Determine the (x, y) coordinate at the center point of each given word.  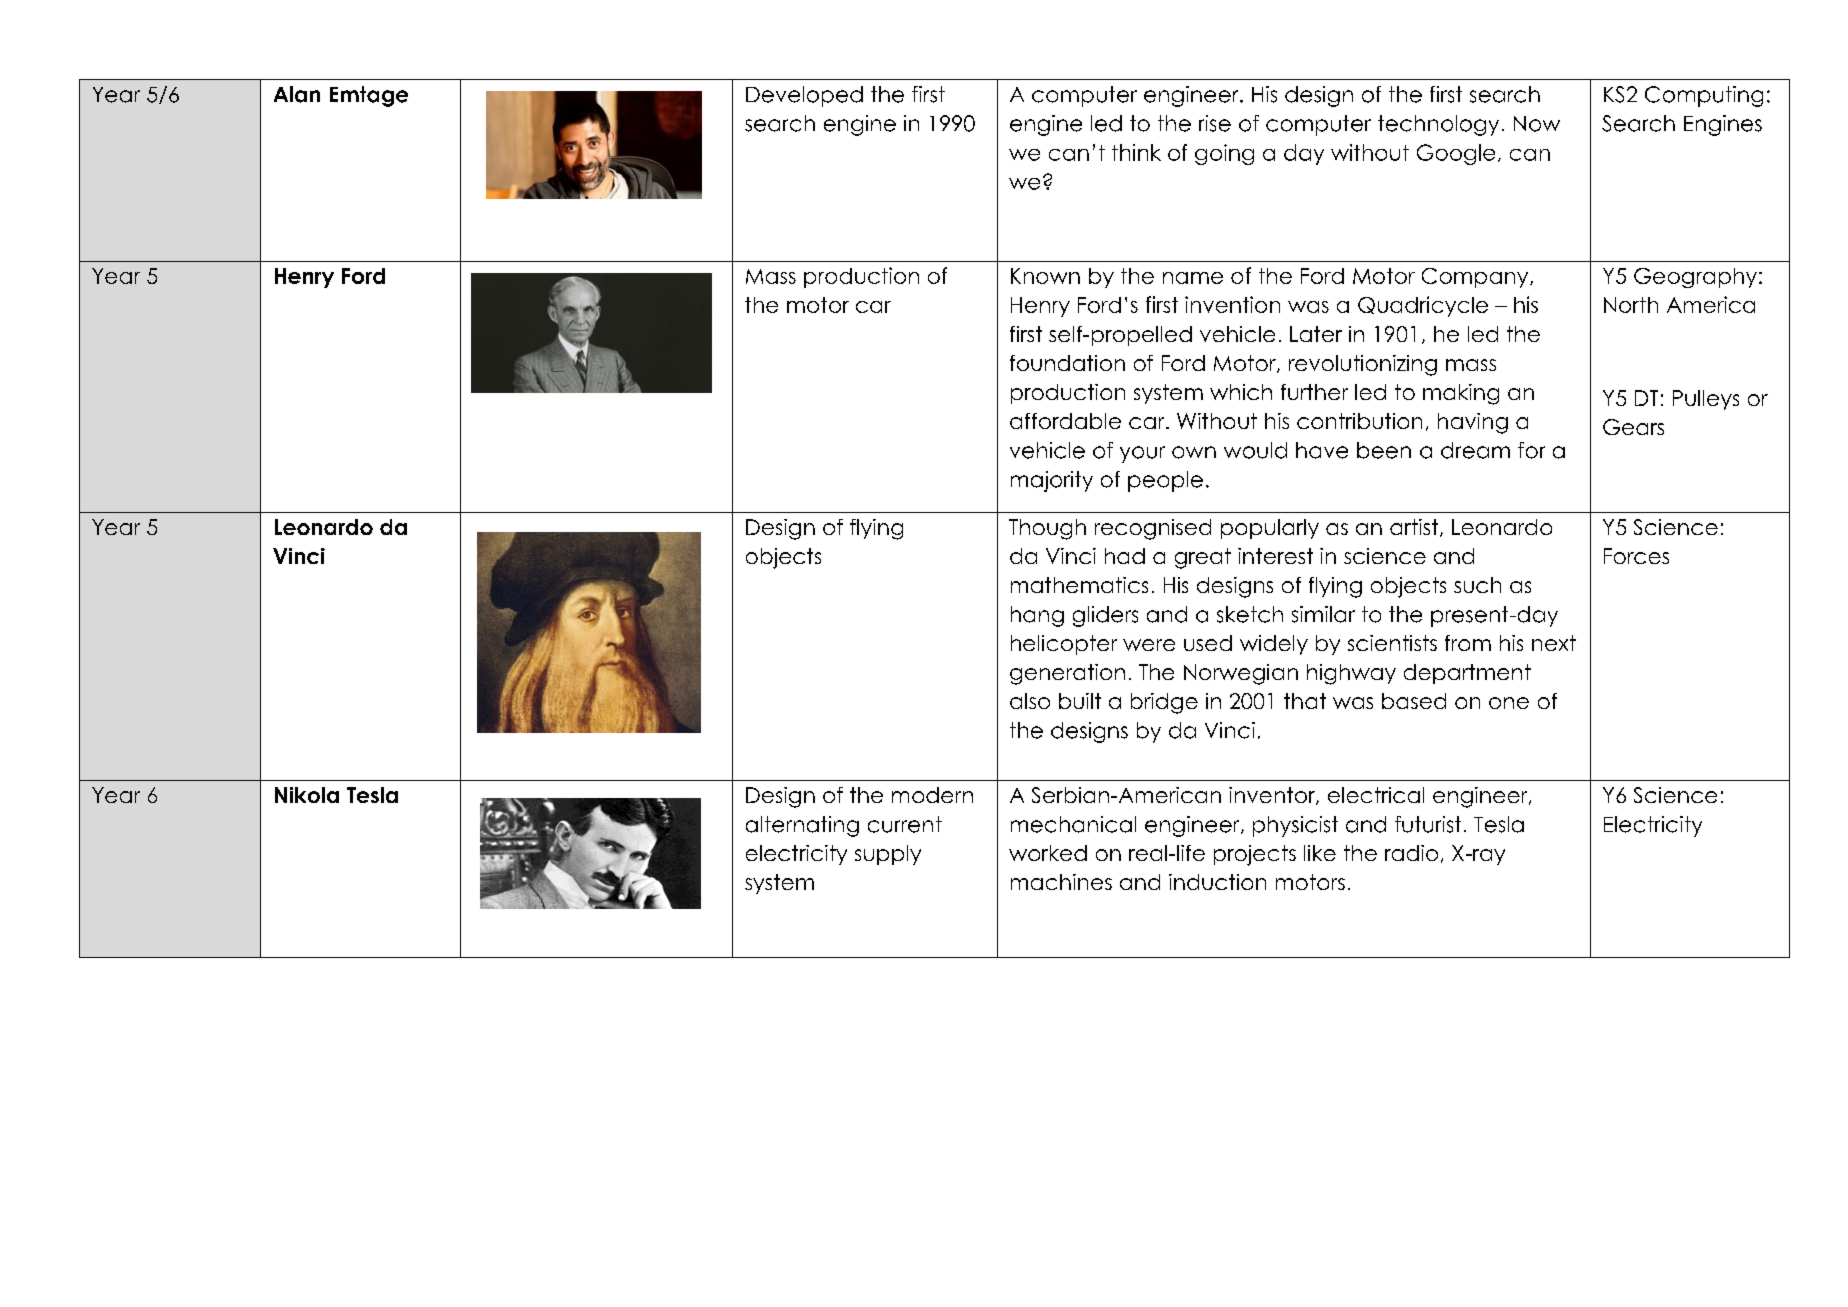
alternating (802, 826)
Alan (297, 94)
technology (1438, 125)
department (1467, 674)
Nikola (307, 795)
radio (1411, 853)
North (1631, 305)
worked (1048, 853)
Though (1047, 529)
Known (1045, 276)
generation (1067, 674)
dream (1475, 450)
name (1193, 278)
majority (1052, 481)
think (1136, 152)
